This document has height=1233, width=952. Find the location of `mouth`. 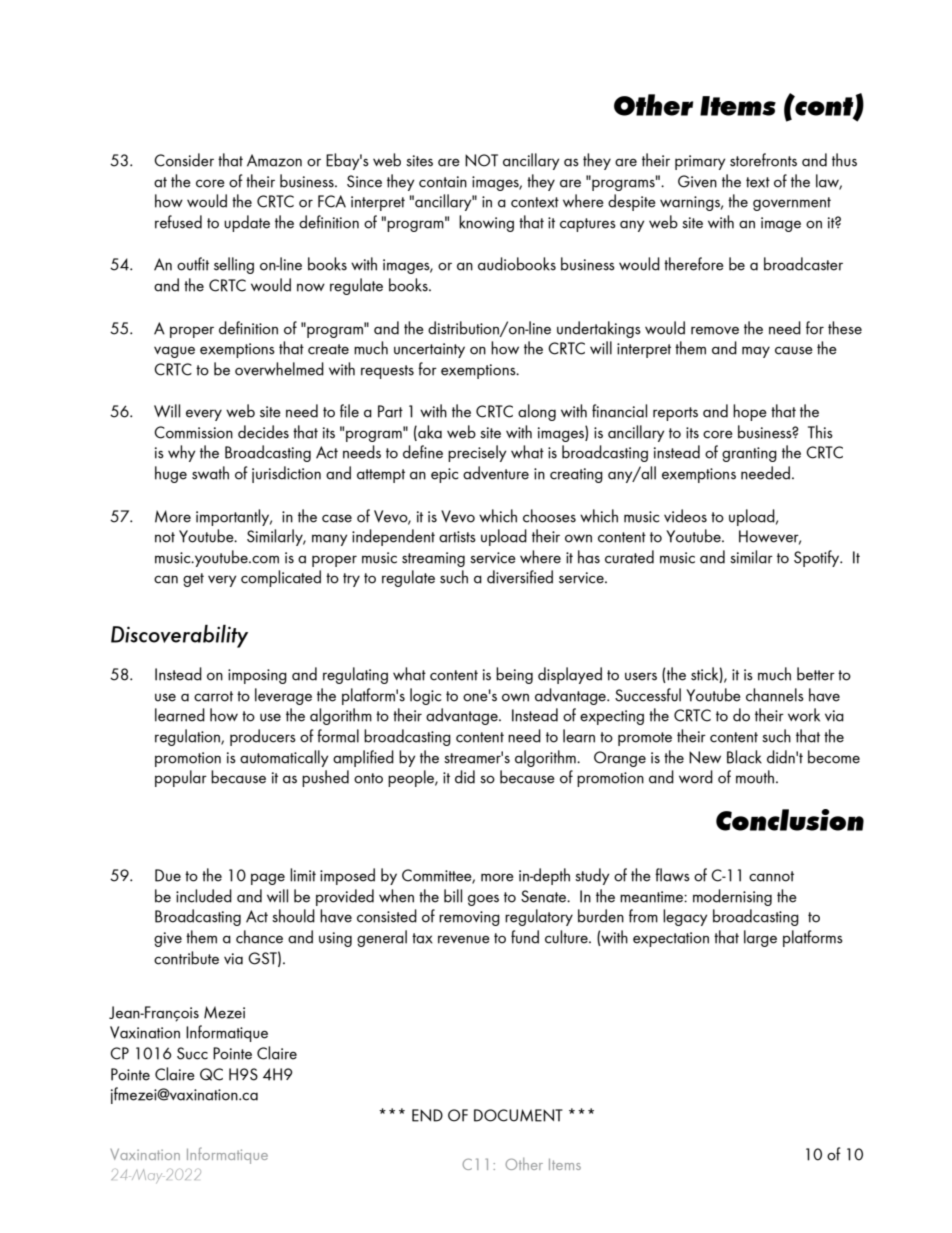

mouth is located at coordinates (756, 777).
